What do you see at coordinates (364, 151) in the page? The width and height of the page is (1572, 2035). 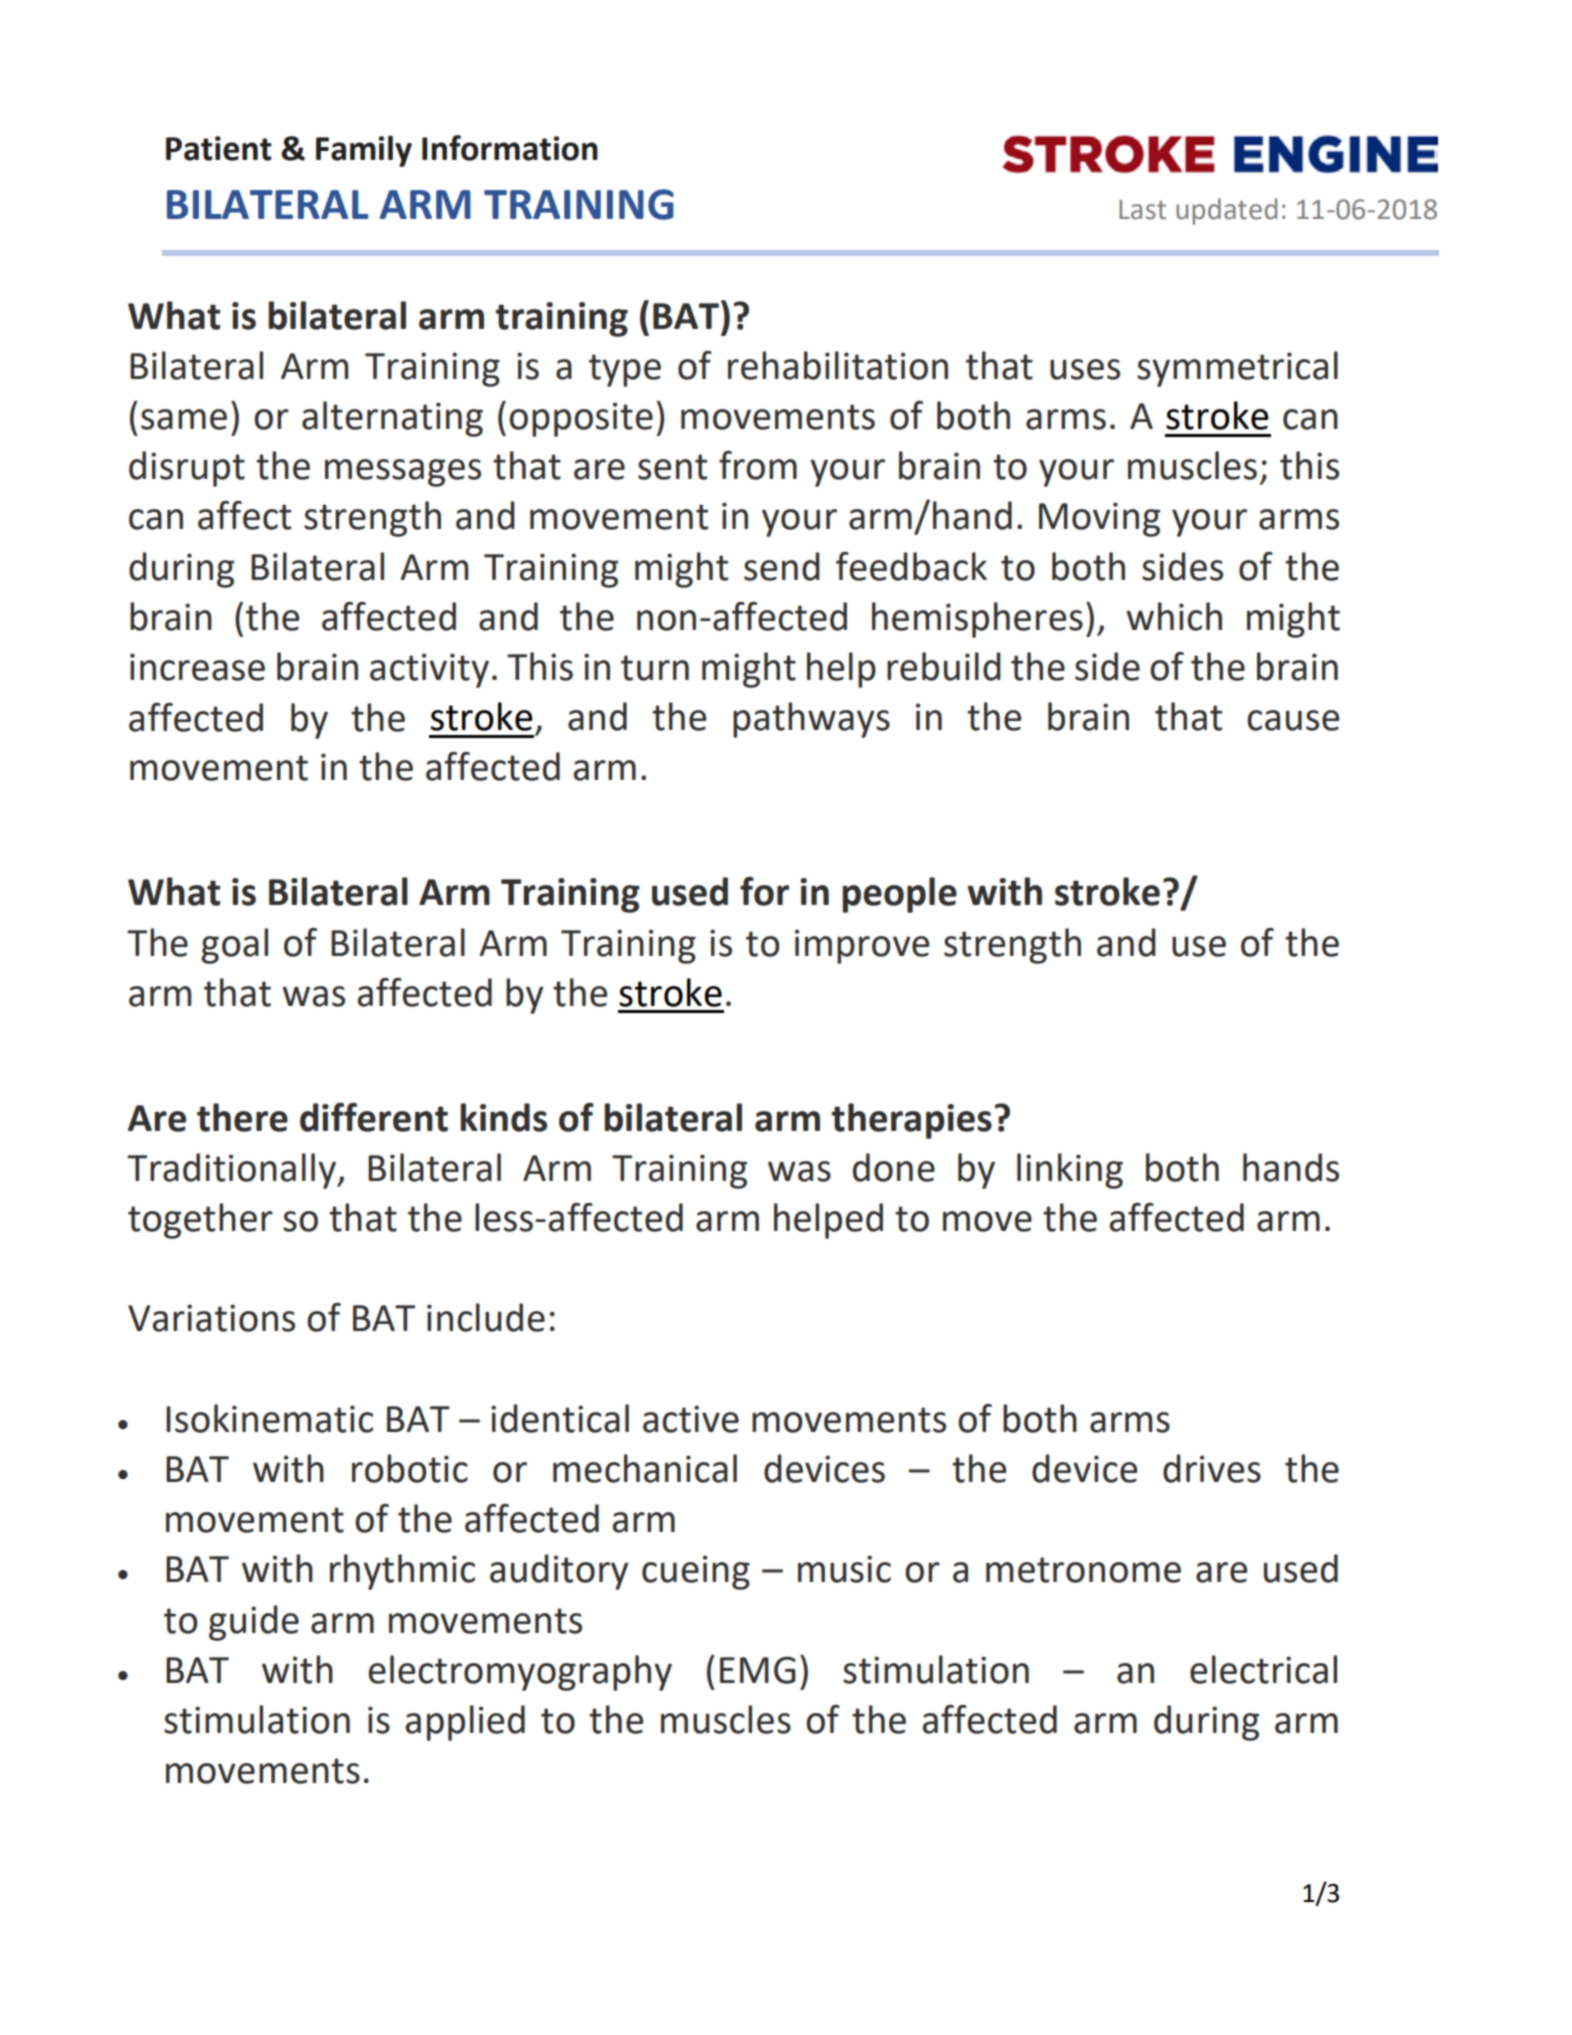 I see `Family` at bounding box center [364, 151].
